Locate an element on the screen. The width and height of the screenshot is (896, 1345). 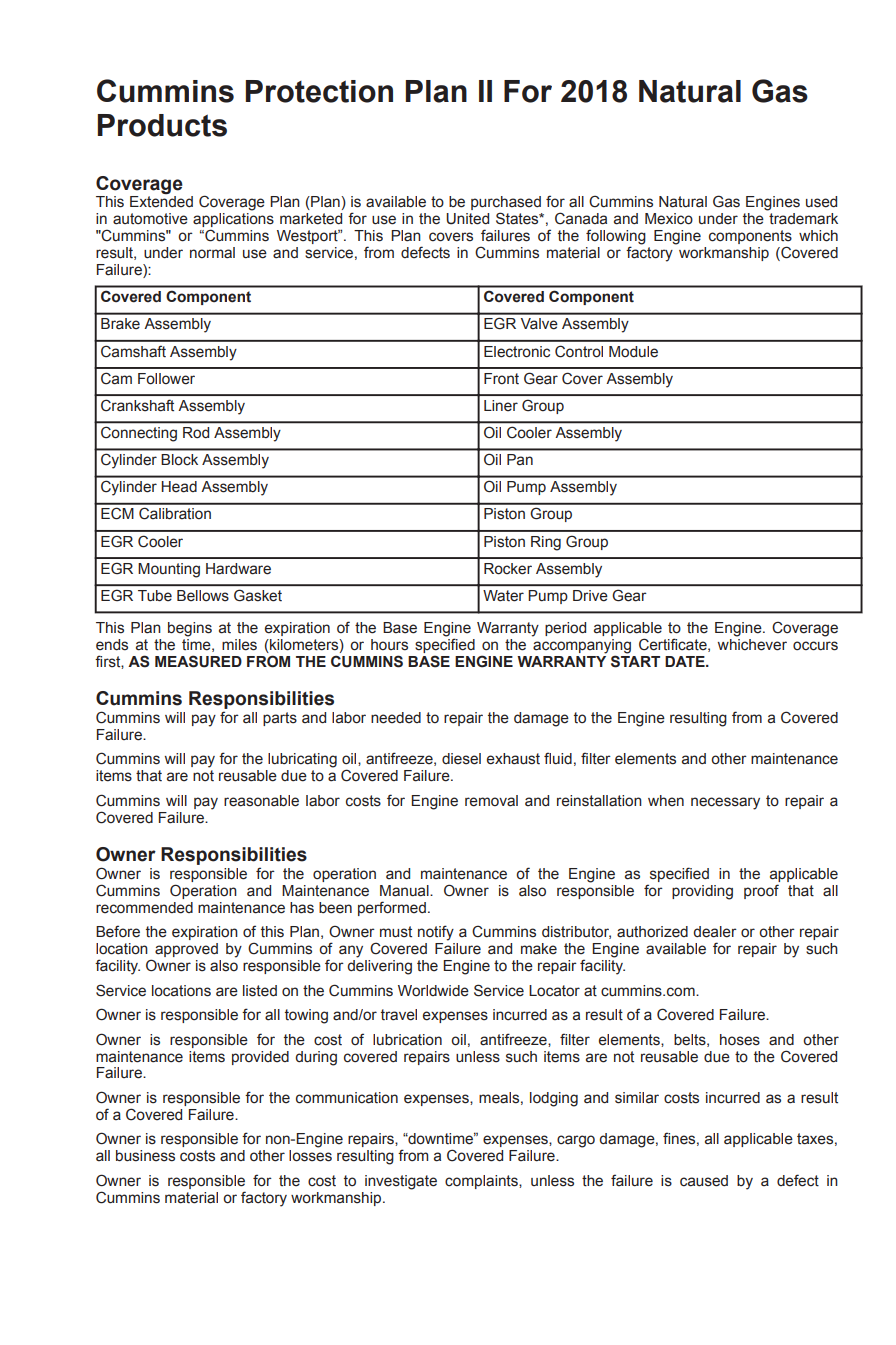
business is located at coordinates (145, 1156).
